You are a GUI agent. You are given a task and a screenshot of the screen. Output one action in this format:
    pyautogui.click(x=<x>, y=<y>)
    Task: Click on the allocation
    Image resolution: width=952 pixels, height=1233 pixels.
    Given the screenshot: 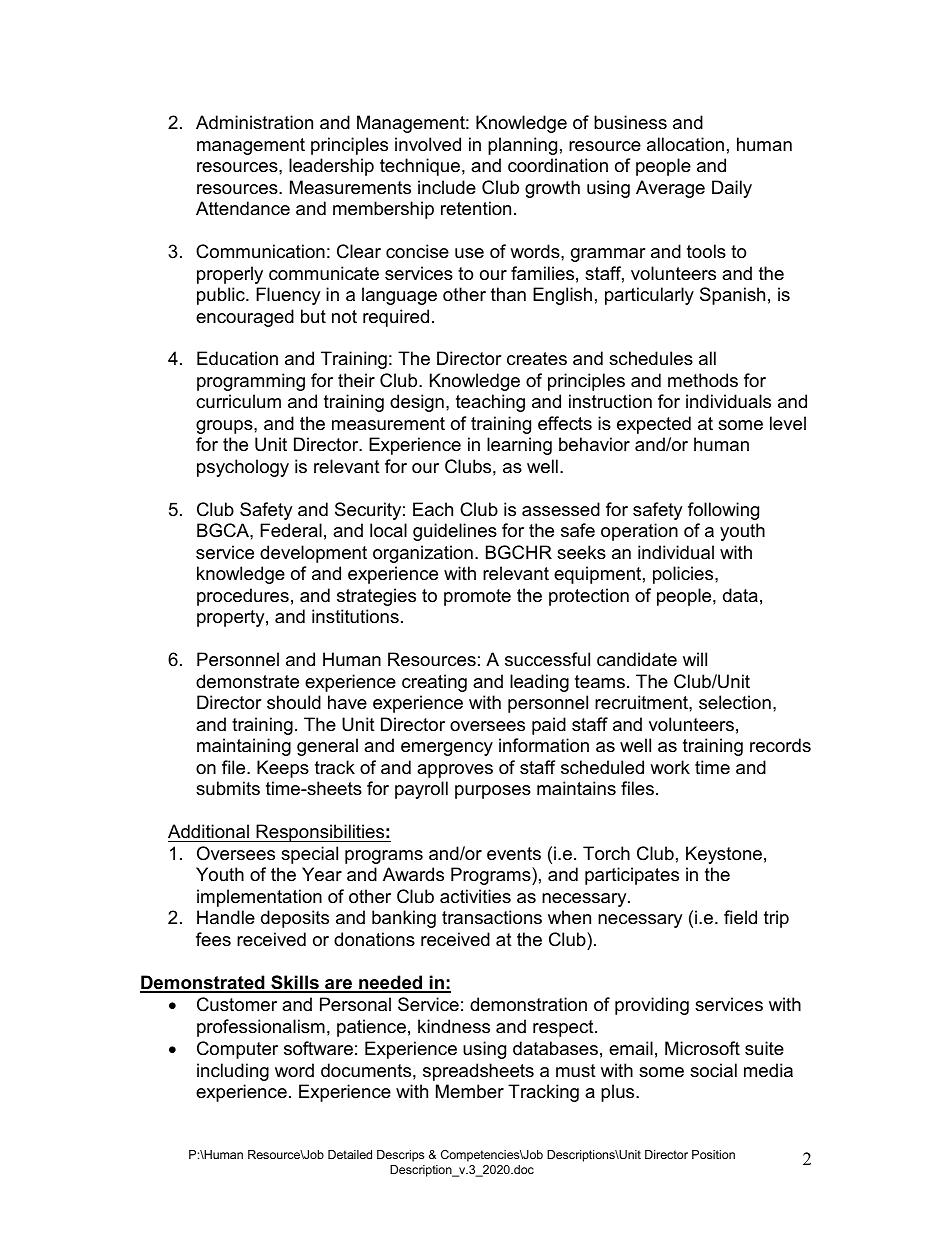 What is the action you would take?
    pyautogui.click(x=685, y=144)
